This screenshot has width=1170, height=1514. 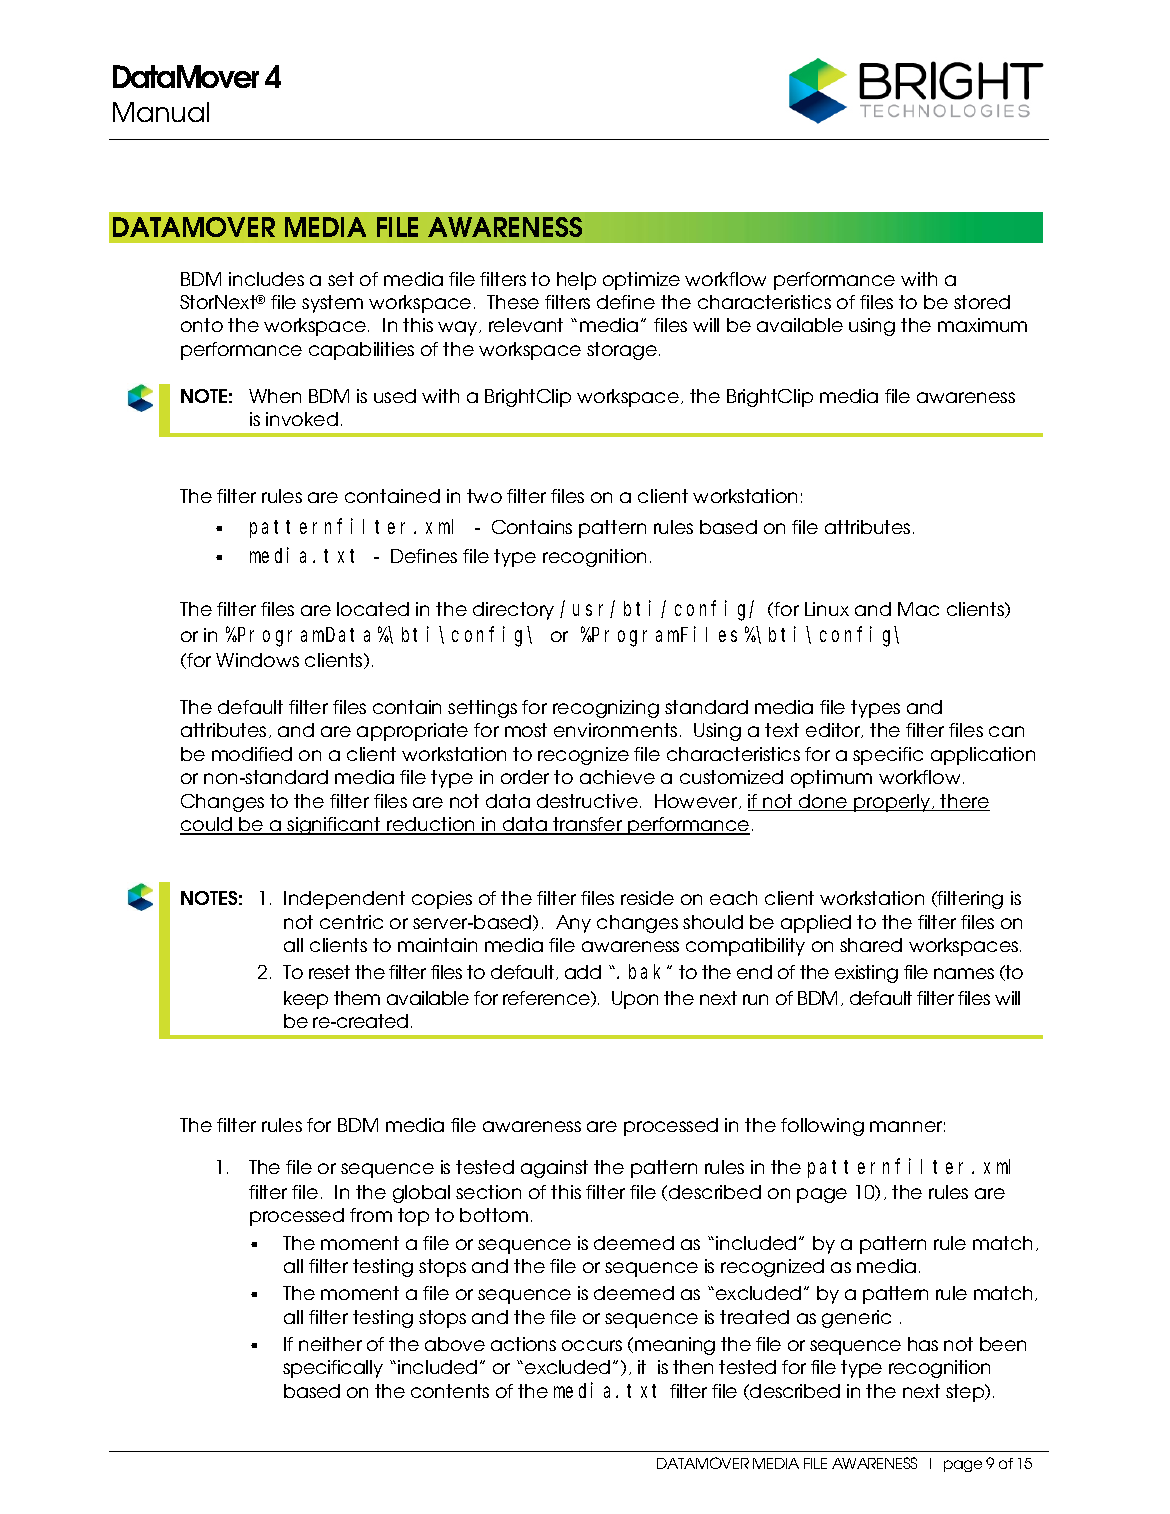 I want to click on help, so click(x=576, y=281).
